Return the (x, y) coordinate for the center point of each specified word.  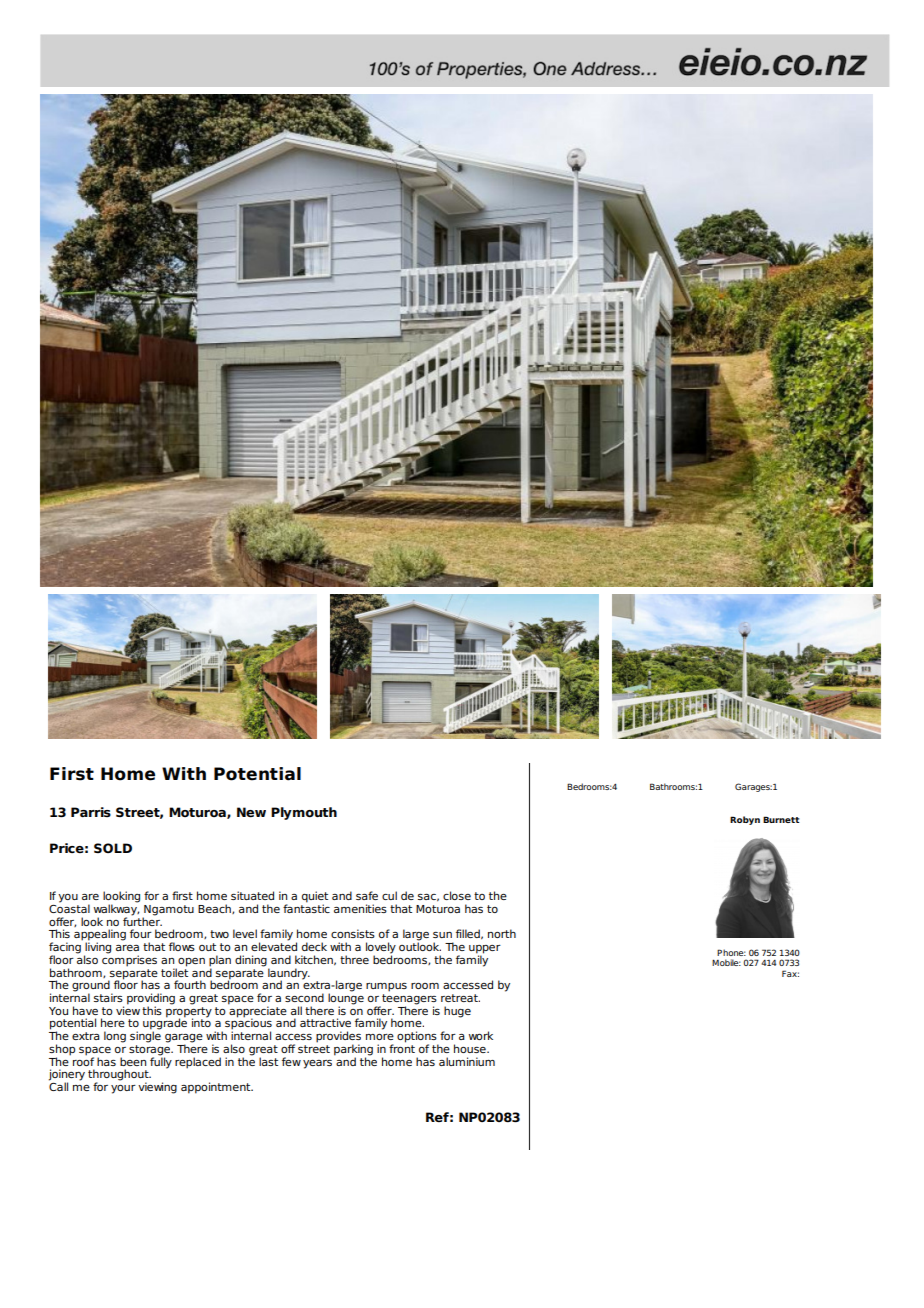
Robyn (745, 820)
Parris (91, 812)
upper (485, 950)
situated (252, 895)
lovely (381, 949)
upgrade (165, 1024)
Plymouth (304, 813)
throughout (119, 1076)
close (457, 895)
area (127, 948)
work (481, 1035)
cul (389, 895)
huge (457, 1012)
